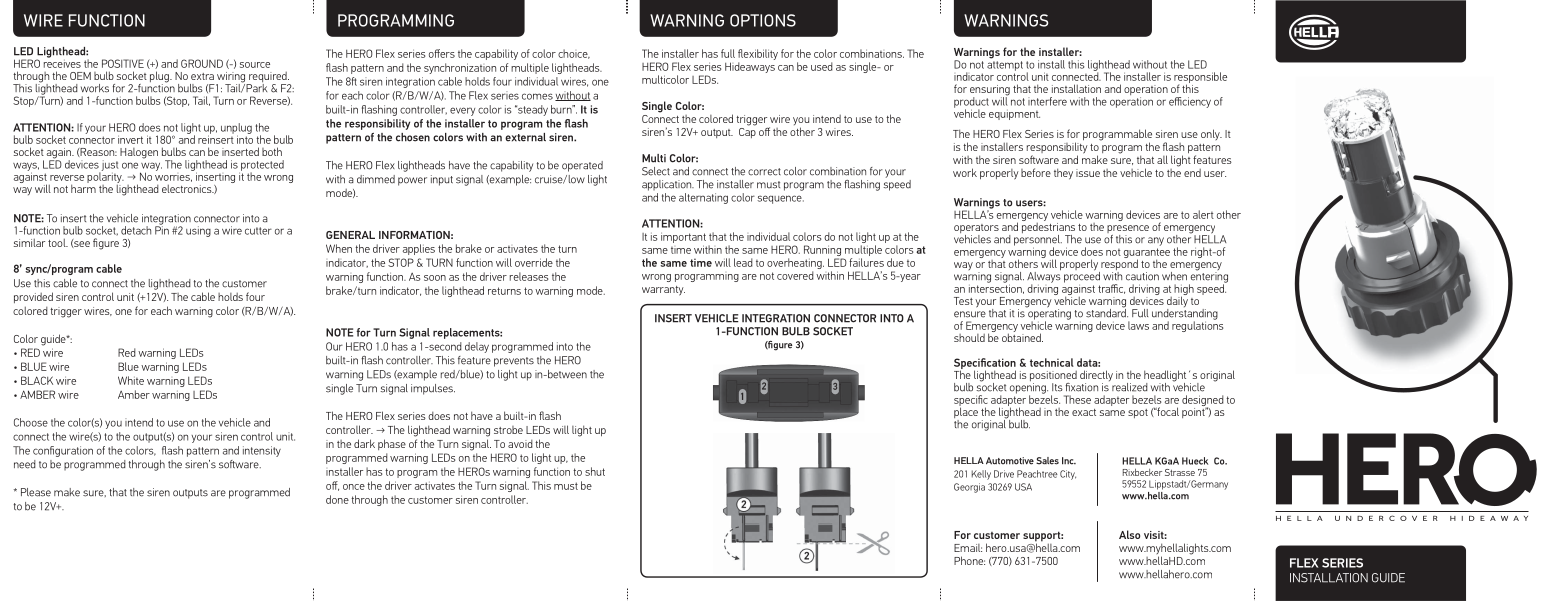 The width and height of the screenshot is (1568, 601). I want to click on warranty, so click(663, 291).
